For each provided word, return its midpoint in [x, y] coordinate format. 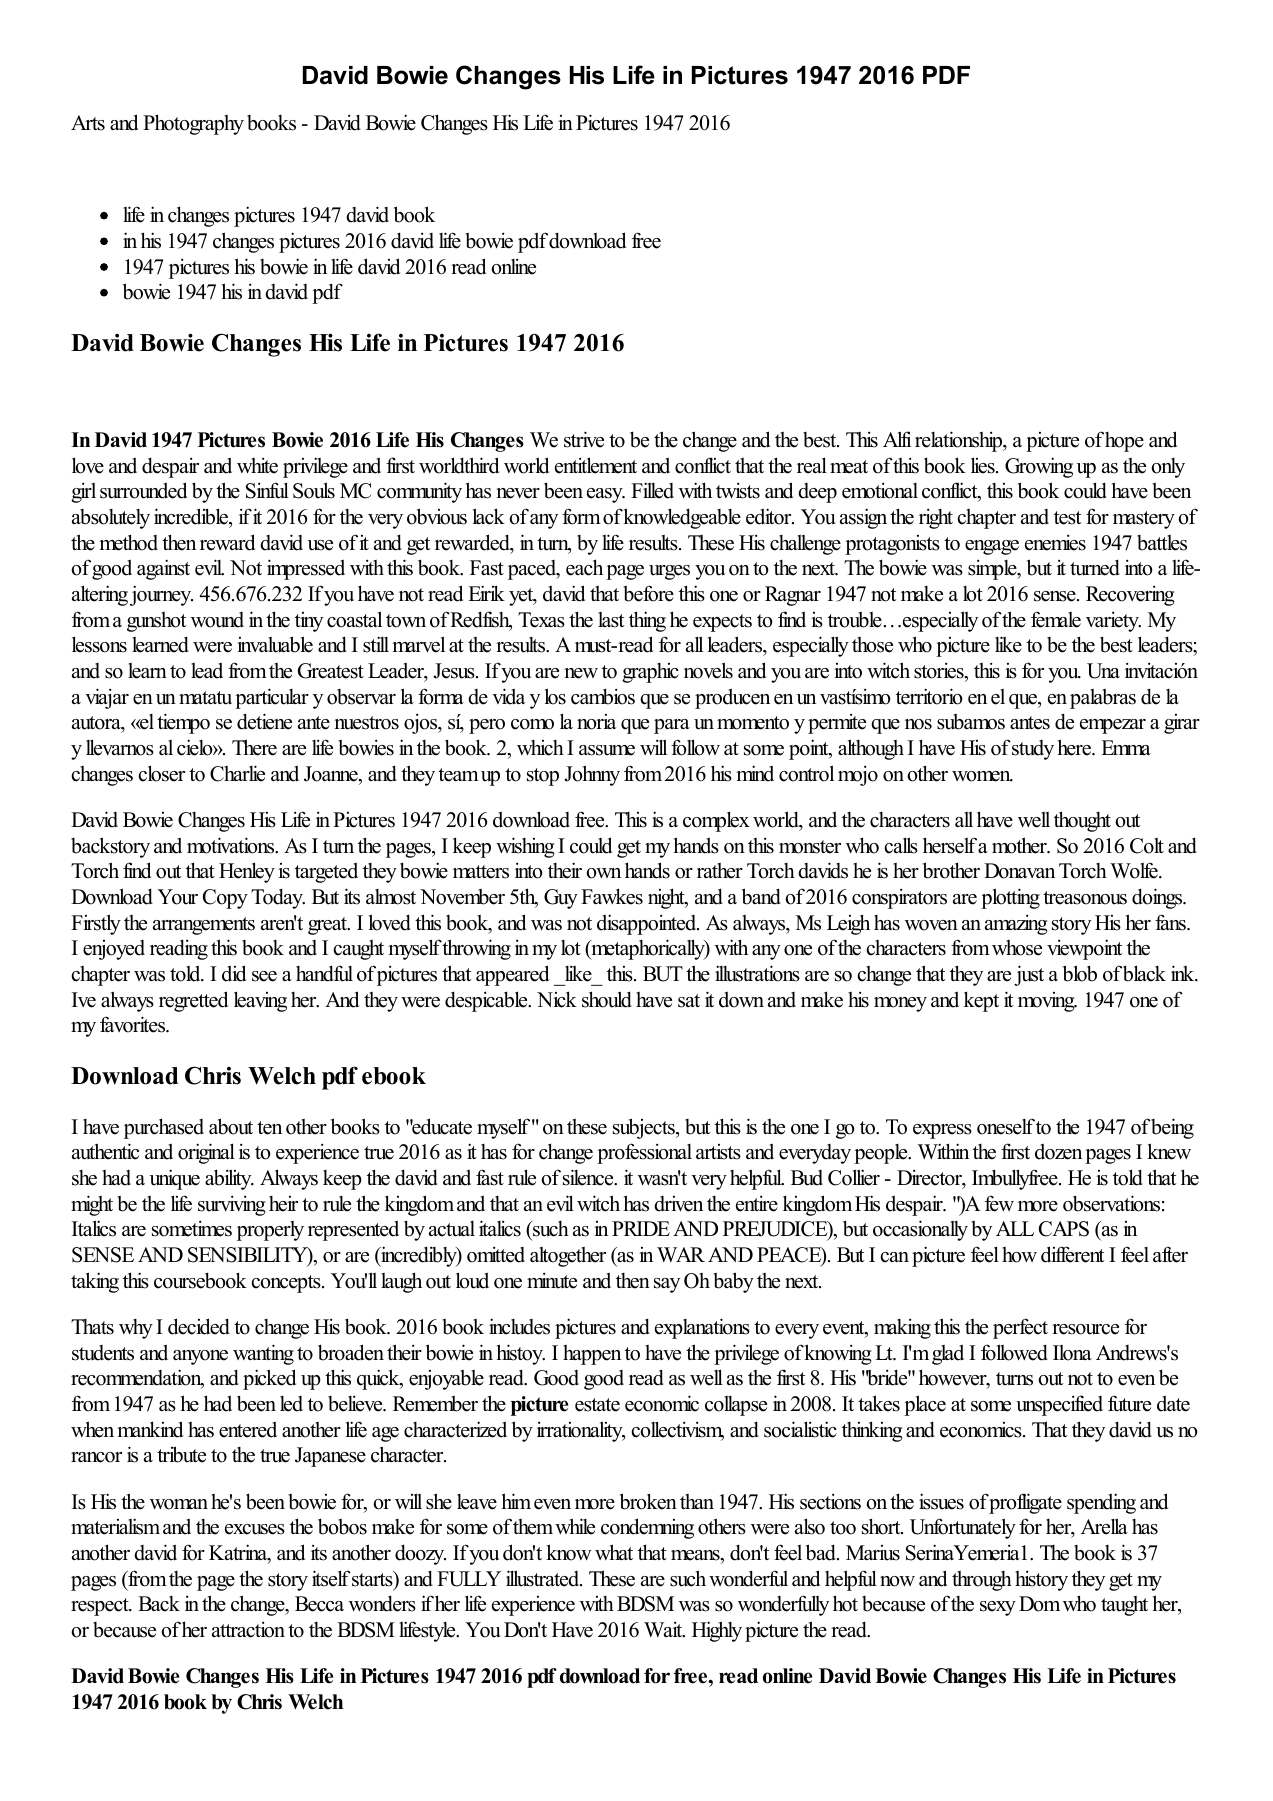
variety [1113, 622]
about [231, 1126]
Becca [319, 1604]
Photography [193, 124]
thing [647, 621]
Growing [1039, 467]
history [1041, 1581]
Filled [652, 490]
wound [217, 620]
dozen [1058, 1151]
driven [678, 1204]
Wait [664, 1630]
